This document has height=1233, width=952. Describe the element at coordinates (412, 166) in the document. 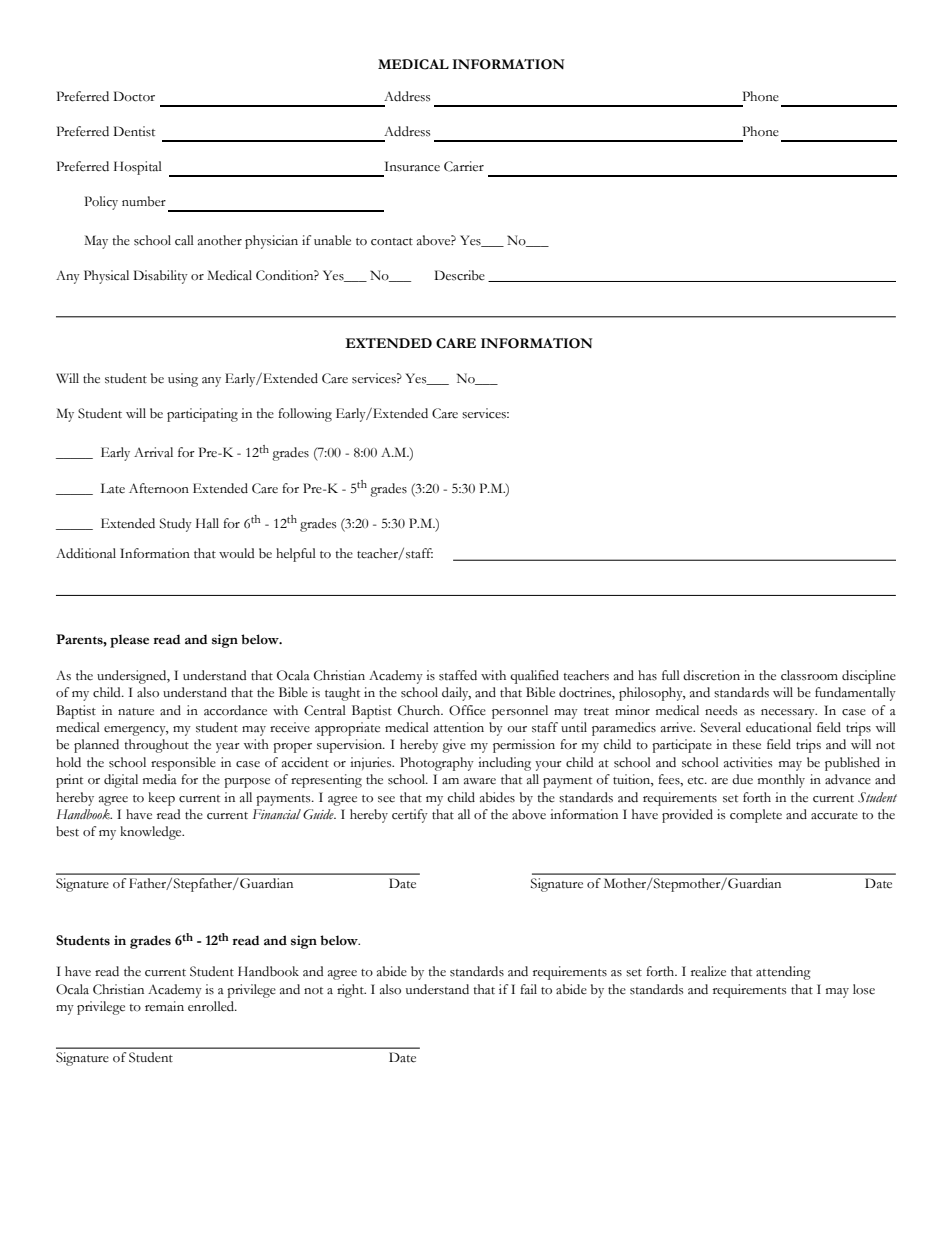

I see `Insurance` at that location.
